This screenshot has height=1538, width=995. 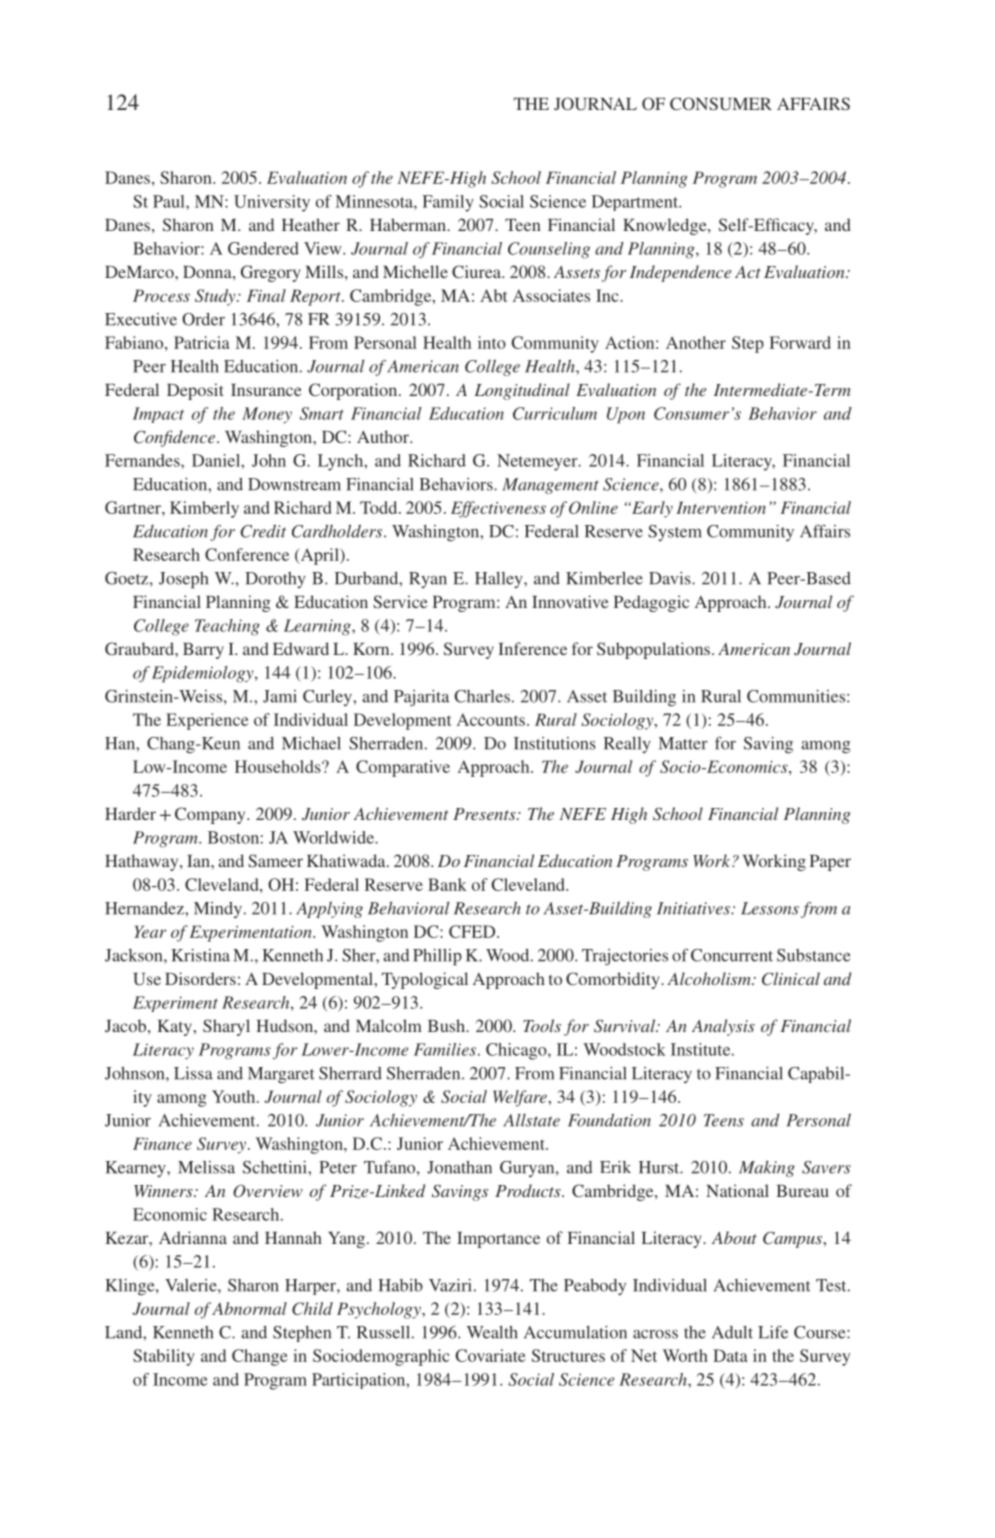 I want to click on Gendered, so click(x=263, y=248).
